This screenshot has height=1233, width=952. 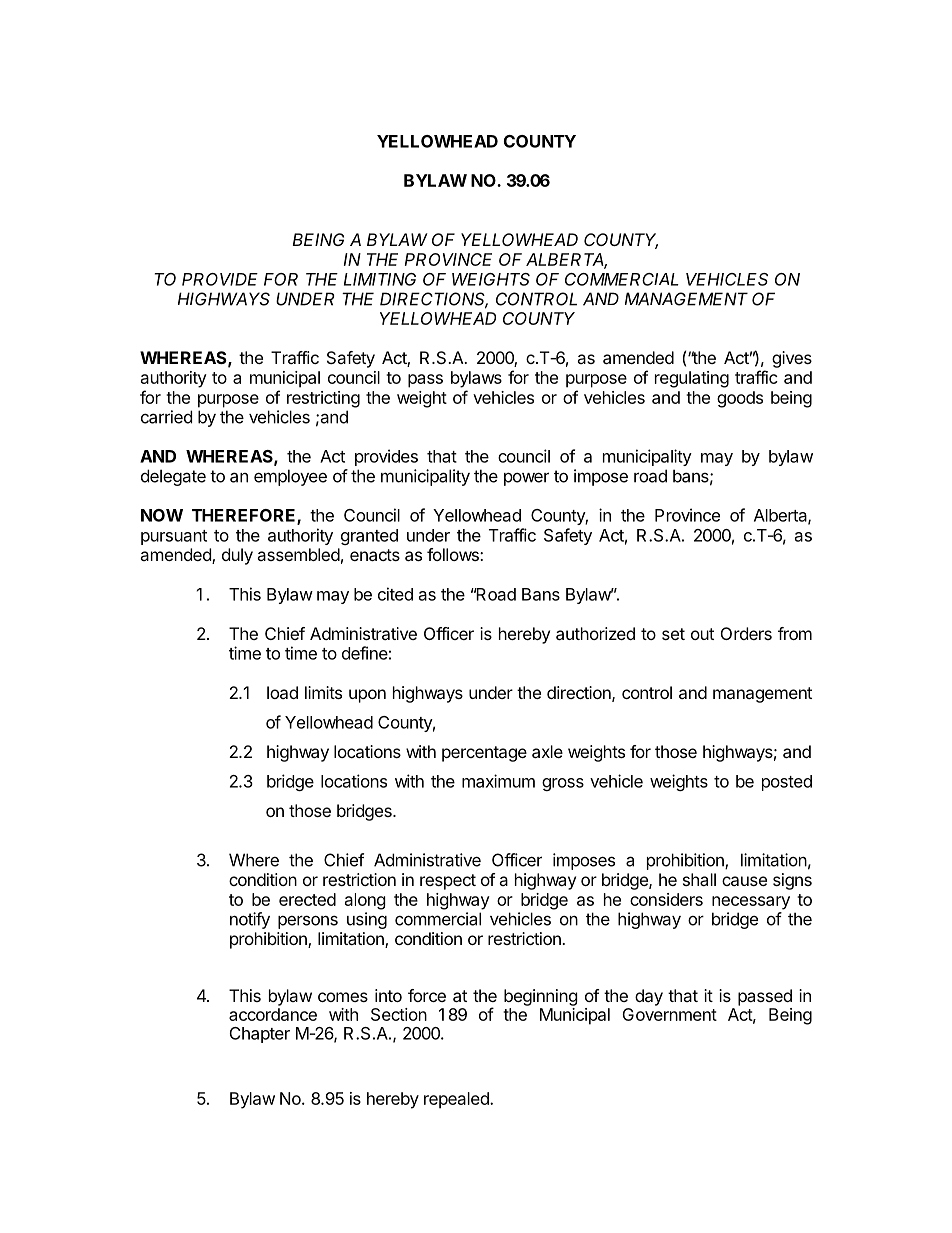 I want to click on Chapter, so click(x=260, y=1035).
